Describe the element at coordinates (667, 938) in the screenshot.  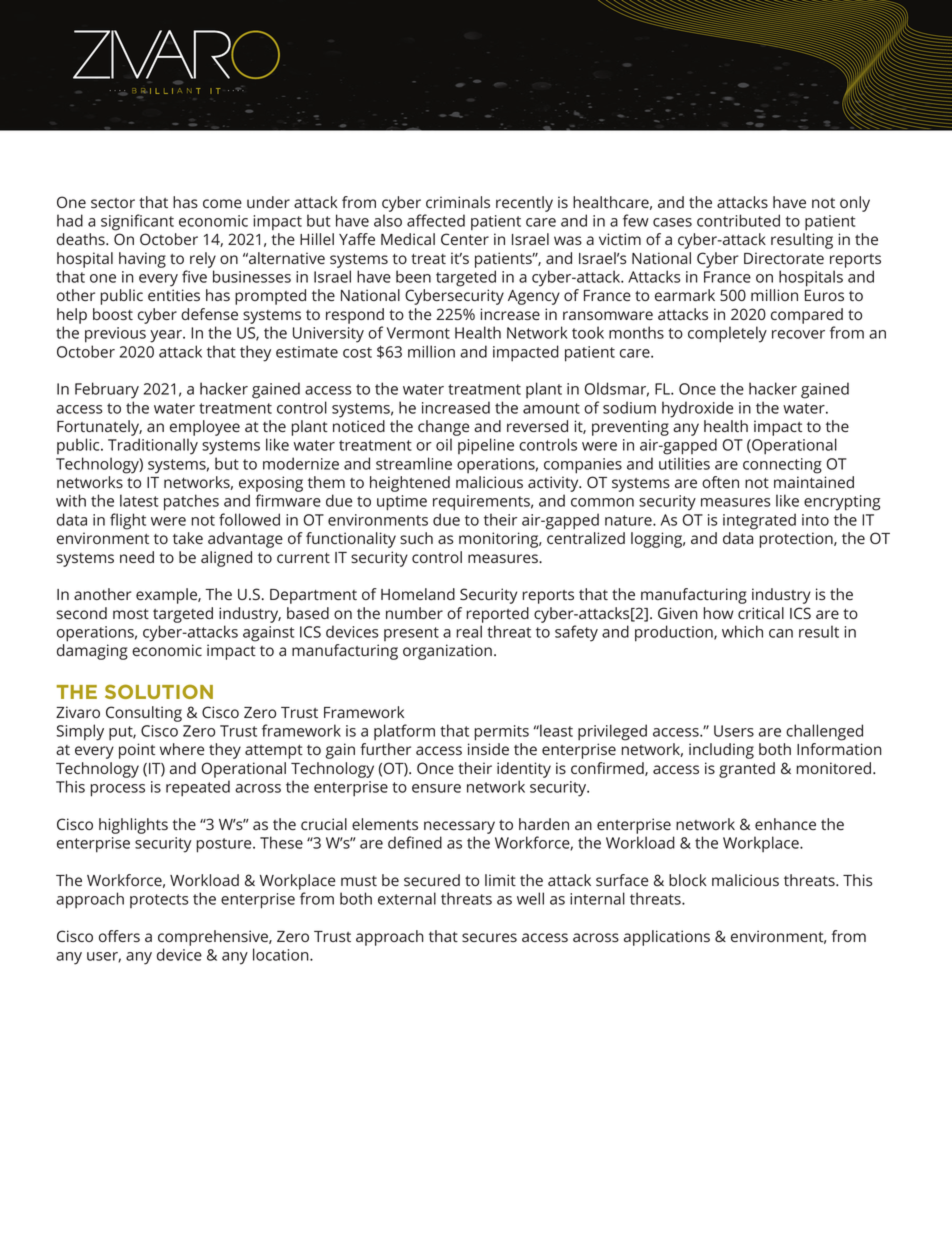
I see `applications` at that location.
